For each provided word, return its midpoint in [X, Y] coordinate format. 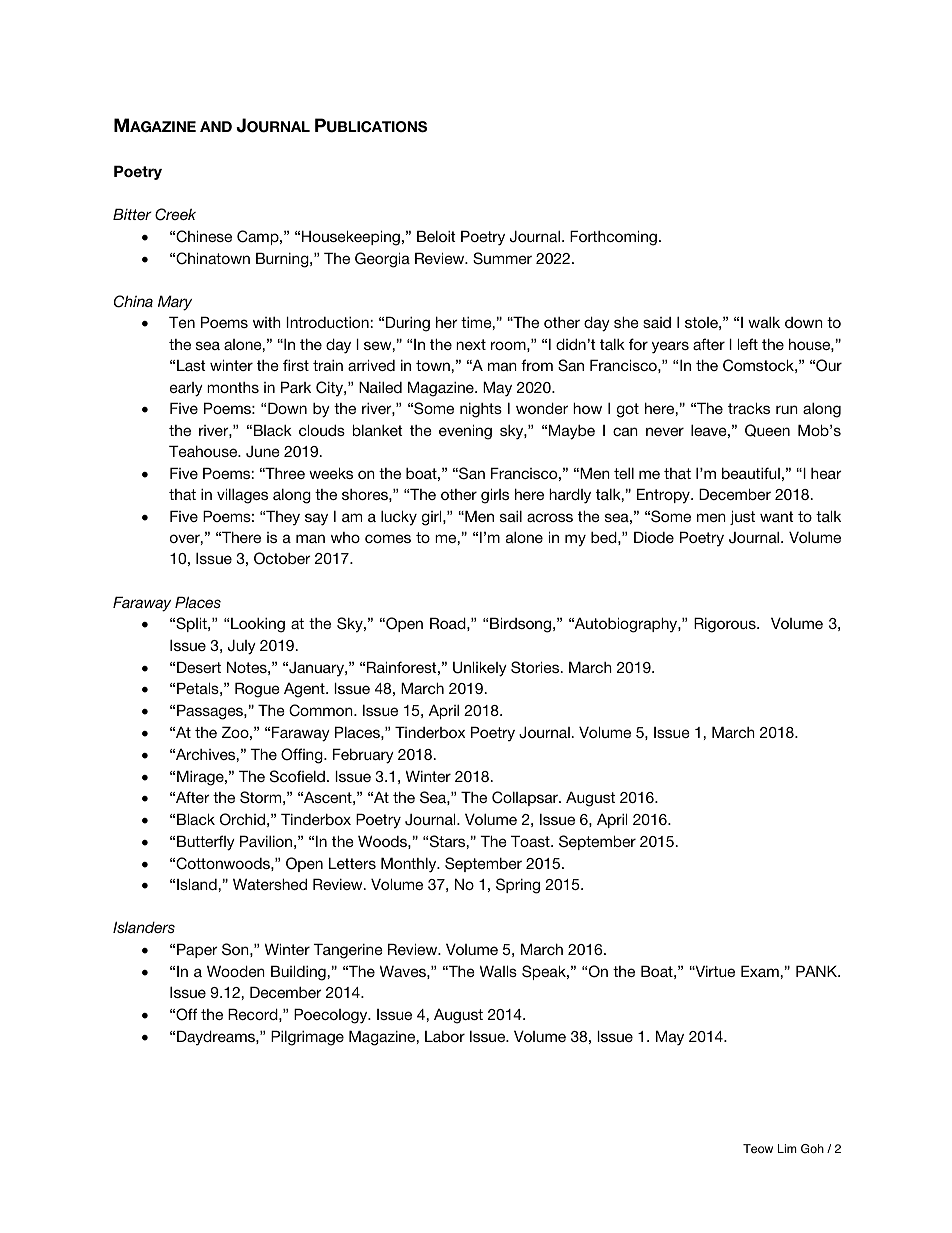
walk [764, 322]
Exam [761, 971]
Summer [502, 258]
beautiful [751, 473]
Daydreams [217, 1037]
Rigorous [726, 625]
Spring [518, 886]
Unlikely [480, 669]
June [263, 452]
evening [465, 432]
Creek [175, 214]
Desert [199, 667]
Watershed [270, 884]
